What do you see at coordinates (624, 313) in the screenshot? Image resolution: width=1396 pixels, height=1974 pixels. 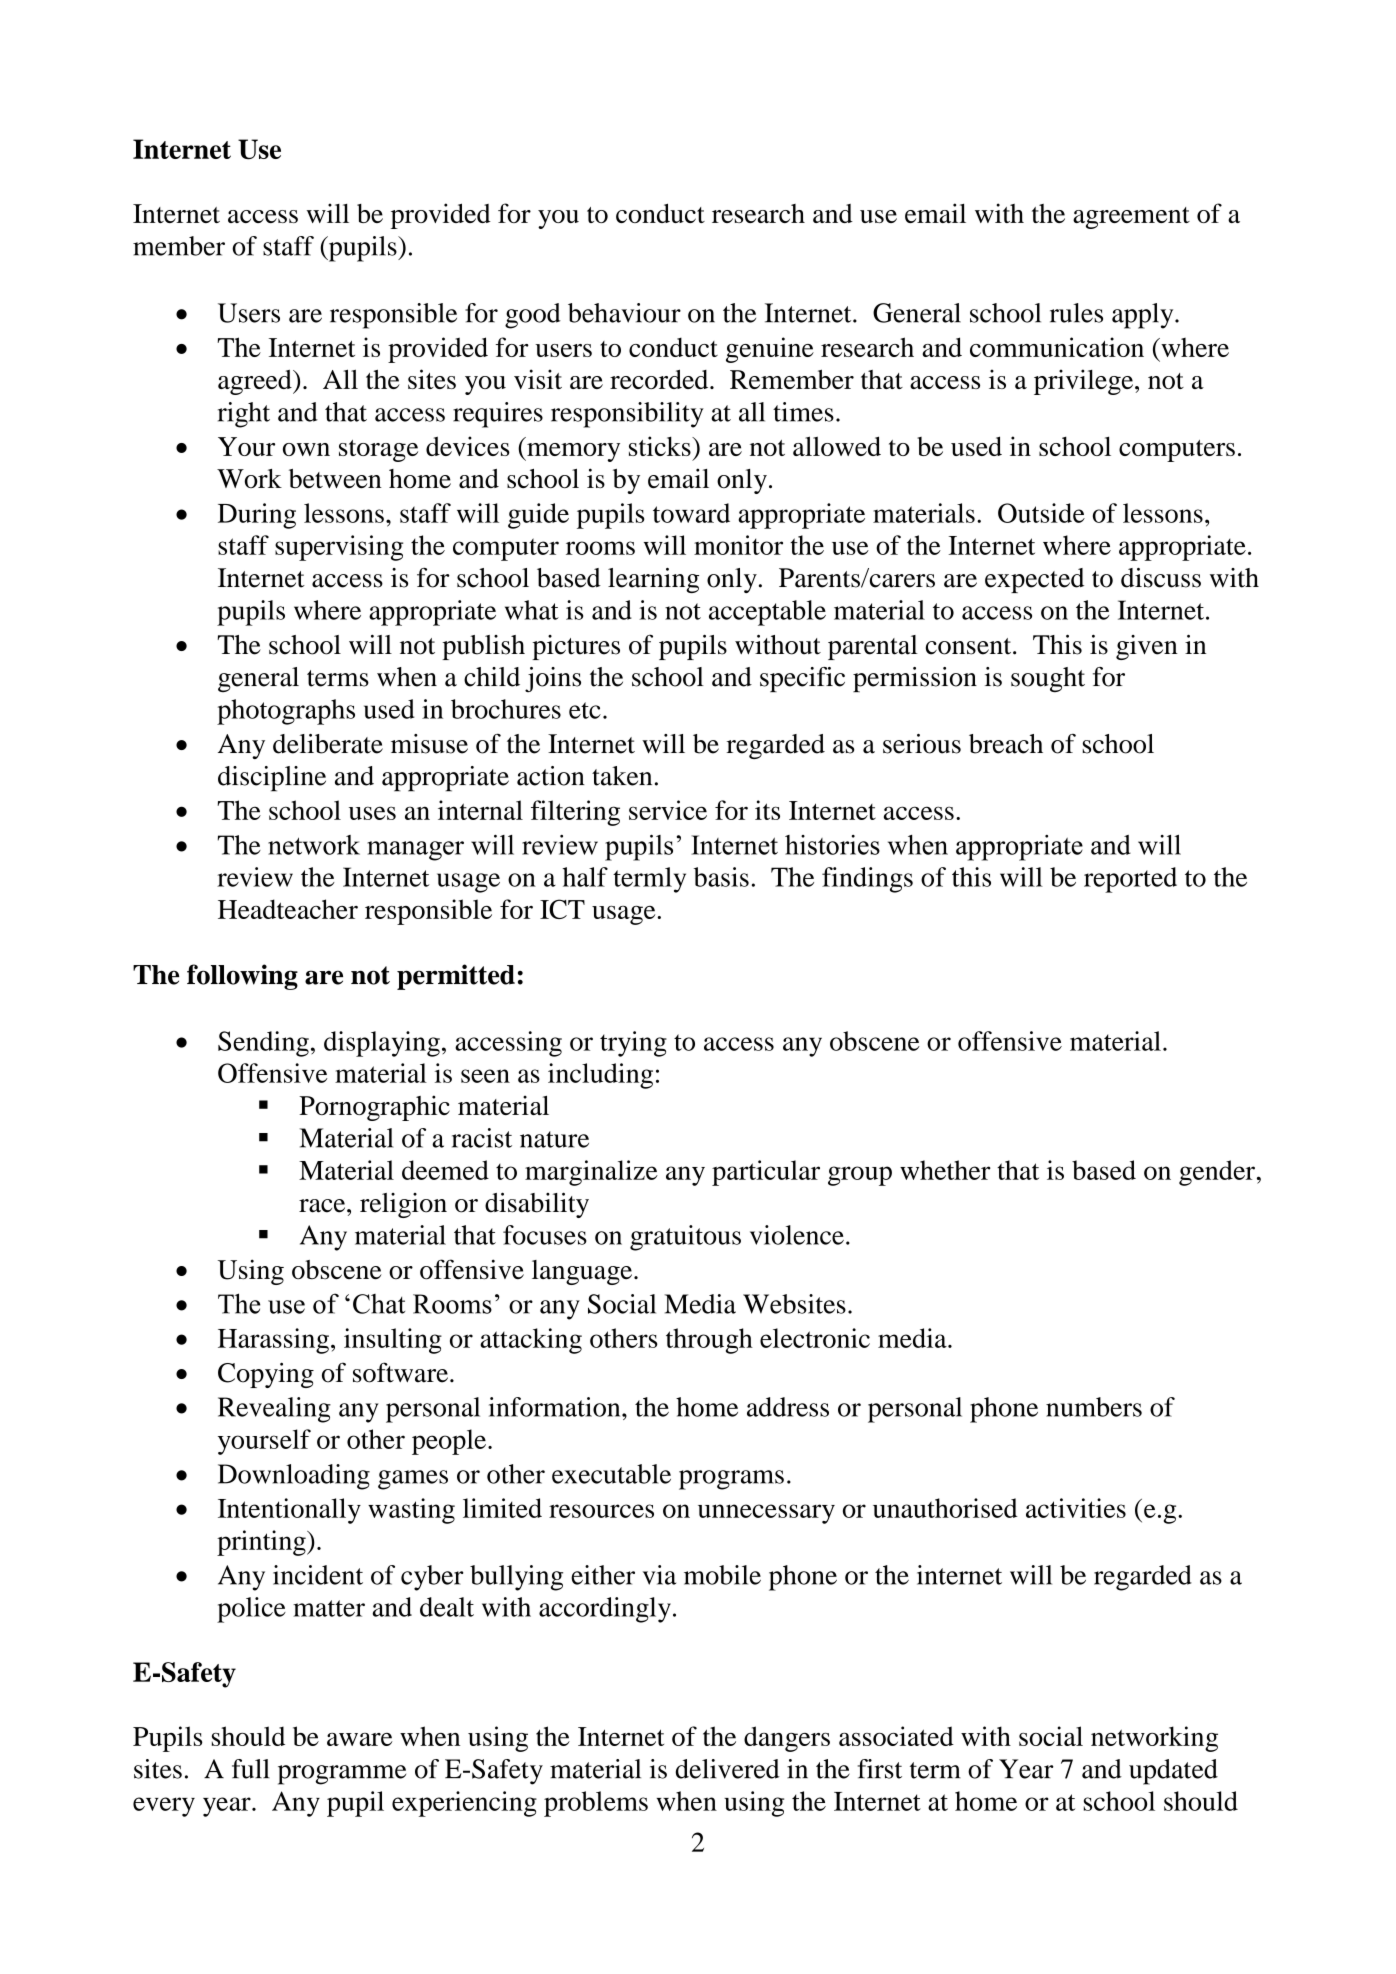 I see `behaviour` at bounding box center [624, 313].
